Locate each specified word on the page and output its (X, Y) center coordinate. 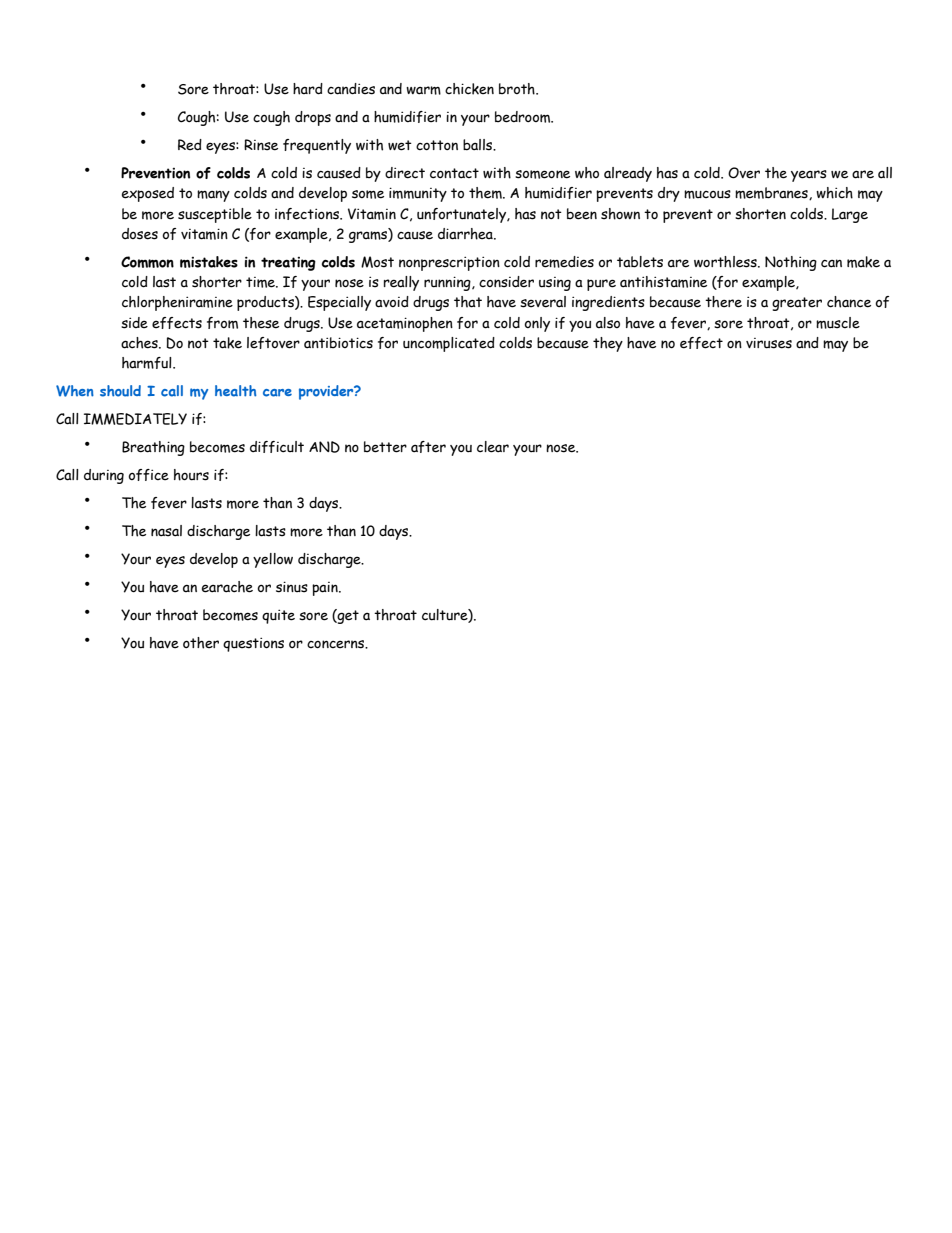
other (201, 643)
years (809, 176)
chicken (469, 89)
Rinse (261, 145)
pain (326, 589)
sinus (292, 587)
